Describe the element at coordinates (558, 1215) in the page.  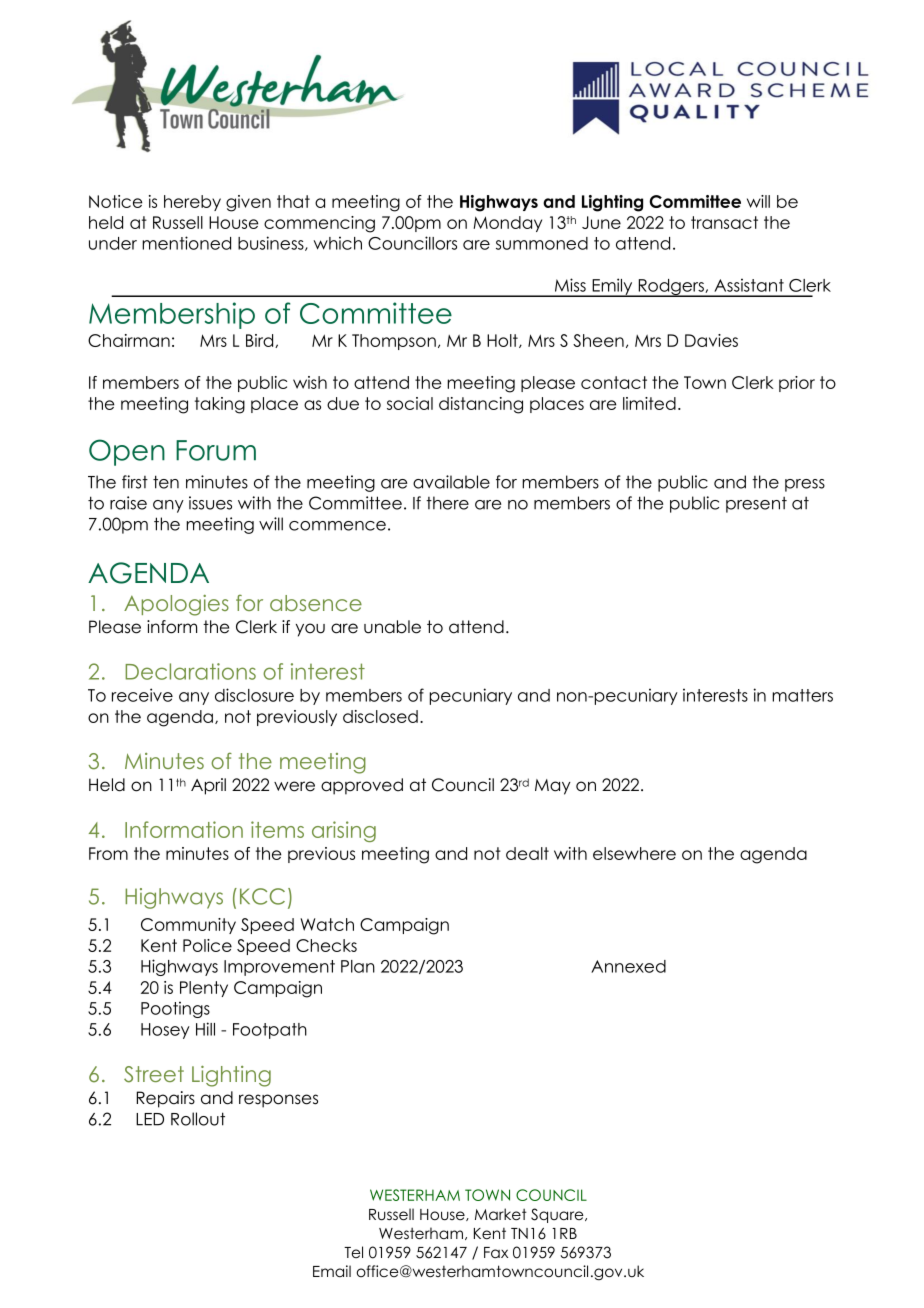
I see `Square` at that location.
